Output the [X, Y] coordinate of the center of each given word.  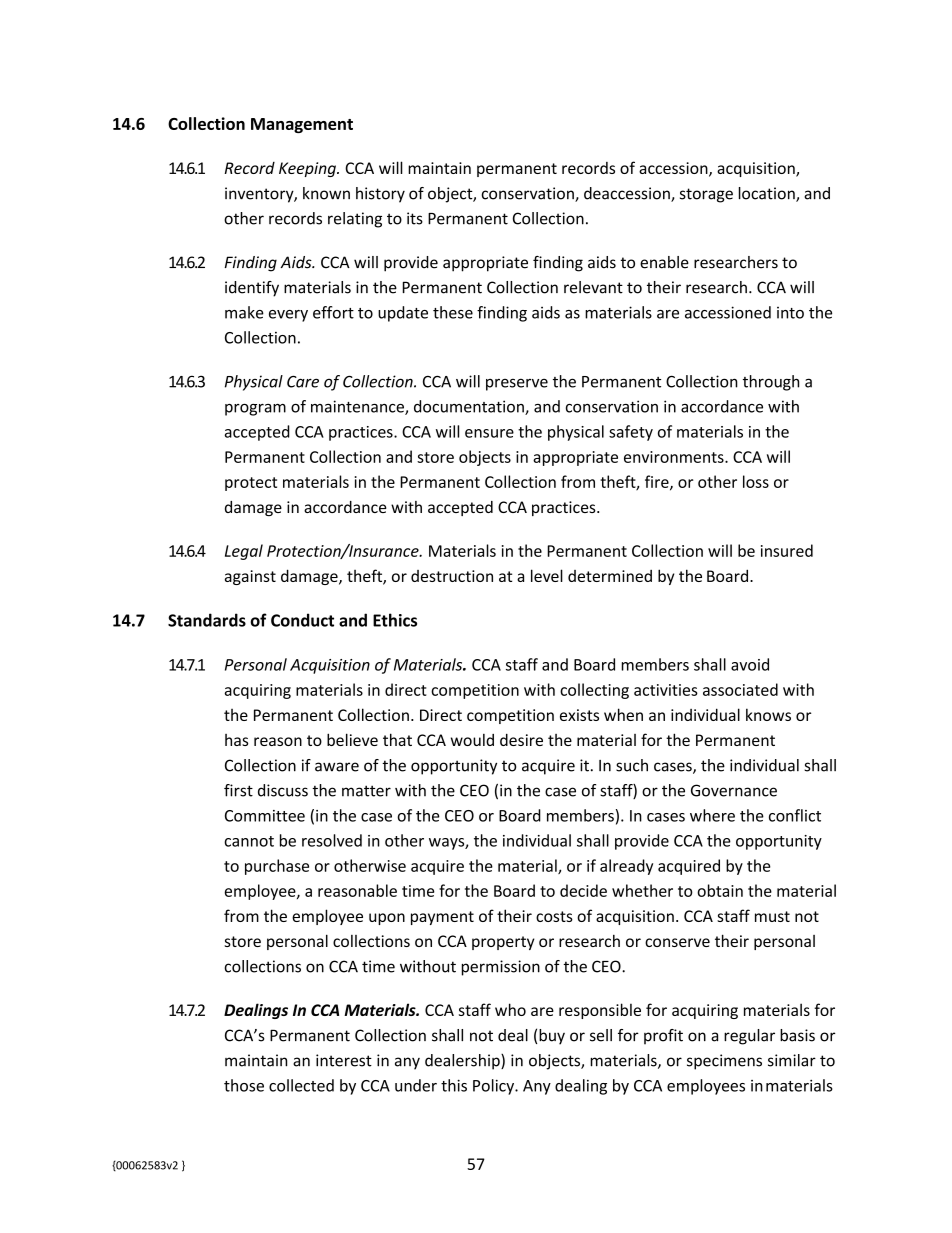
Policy [495, 1087]
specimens [724, 1062]
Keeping [308, 169]
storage [706, 195]
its [415, 218]
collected [301, 1085]
